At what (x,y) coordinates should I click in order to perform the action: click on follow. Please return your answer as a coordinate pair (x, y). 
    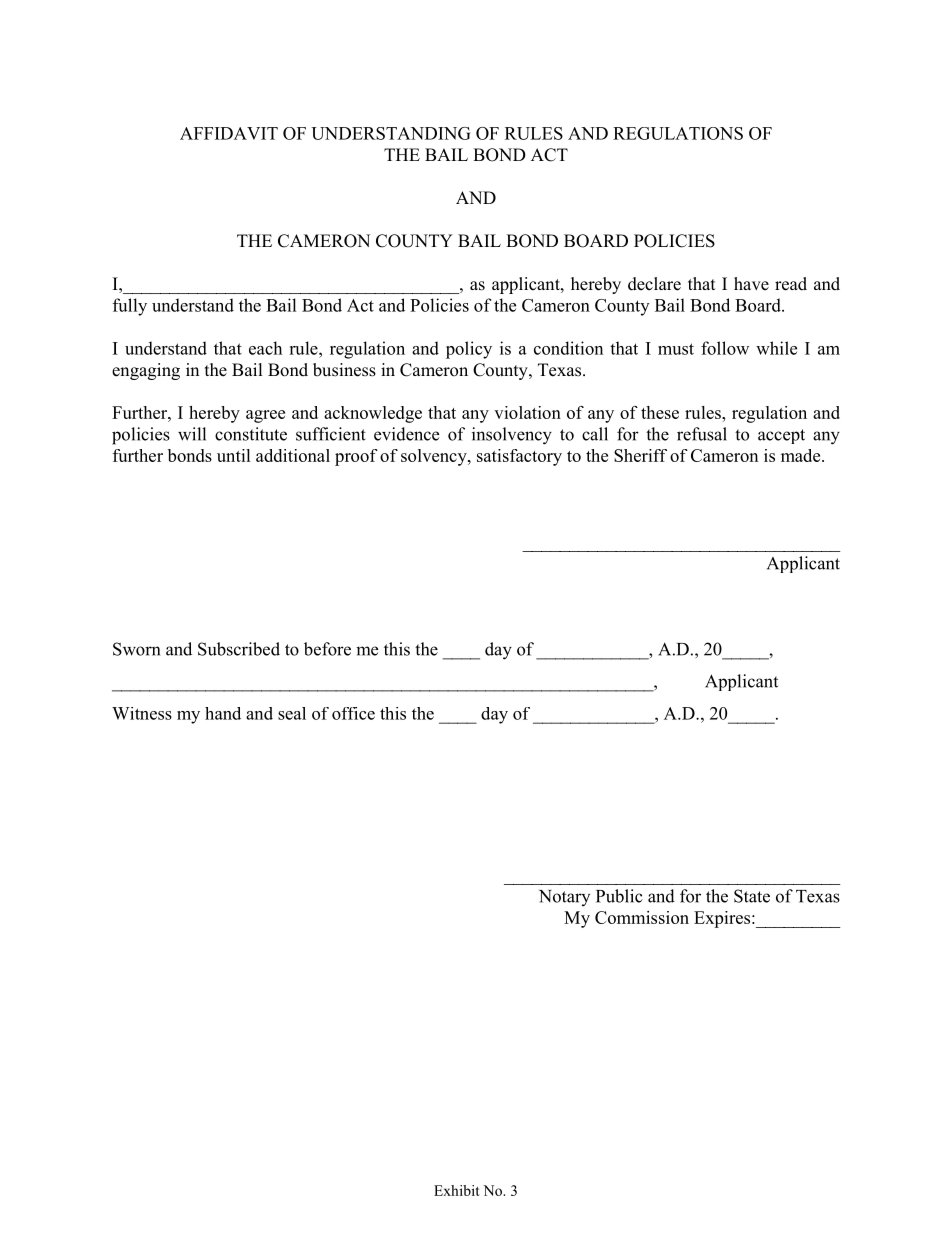
    Looking at the image, I should click on (725, 348).
